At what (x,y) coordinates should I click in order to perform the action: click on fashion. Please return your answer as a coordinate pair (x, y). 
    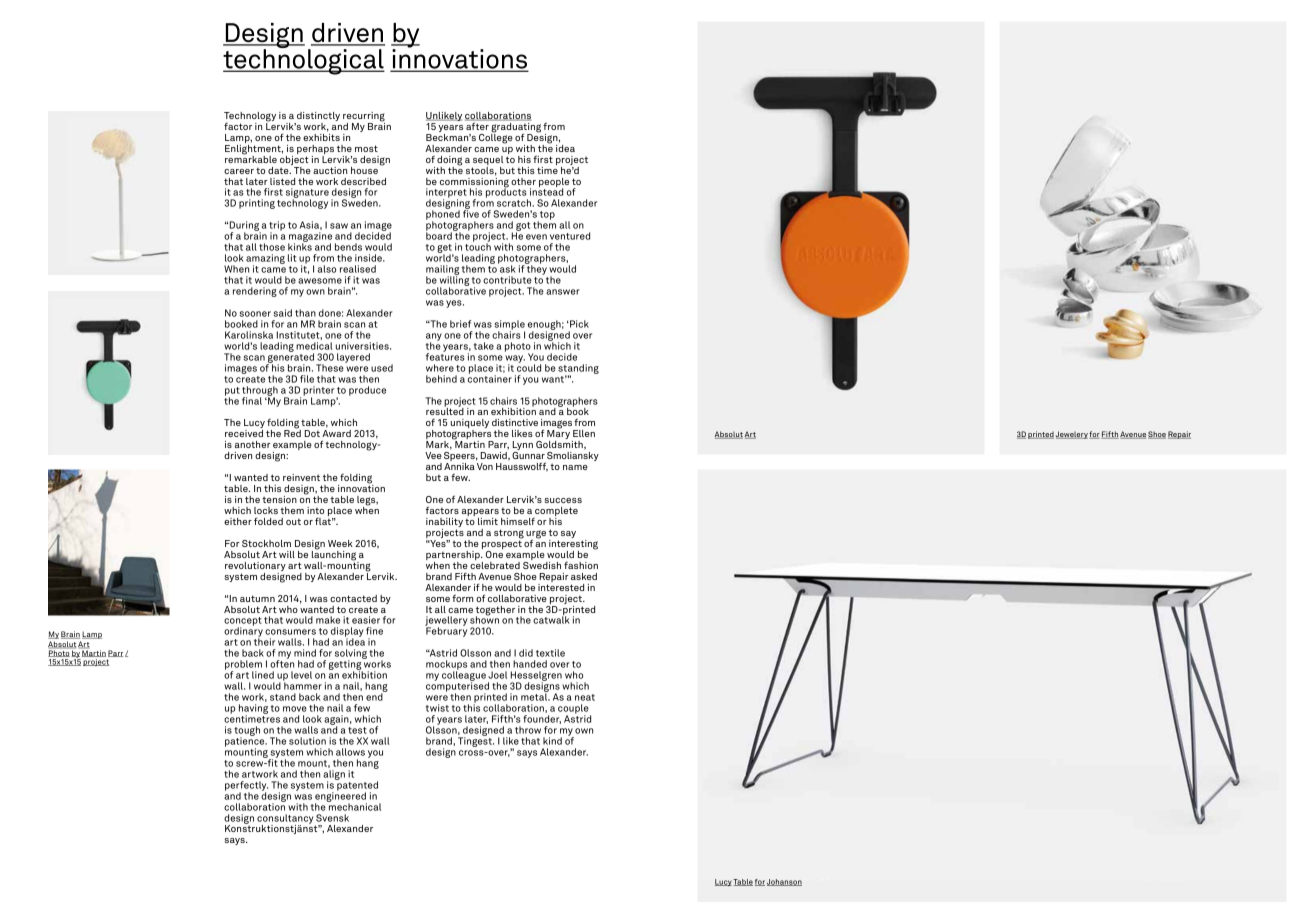
    Looking at the image, I should click on (581, 565).
